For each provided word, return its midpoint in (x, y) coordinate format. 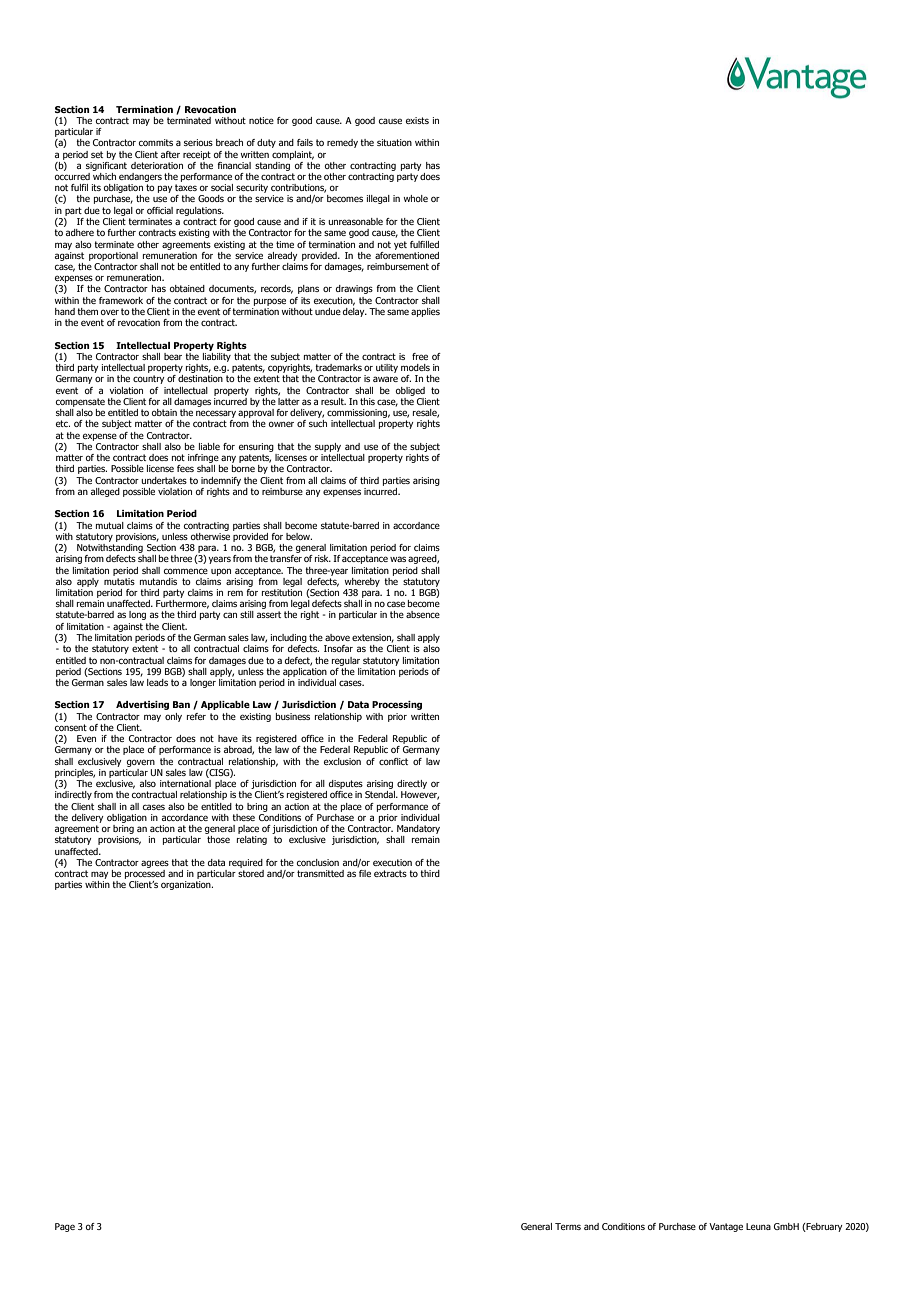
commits (156, 142)
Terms (568, 1226)
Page (65, 1227)
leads (157, 682)
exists (417, 120)
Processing (397, 705)
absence (423, 614)
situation (394, 142)
